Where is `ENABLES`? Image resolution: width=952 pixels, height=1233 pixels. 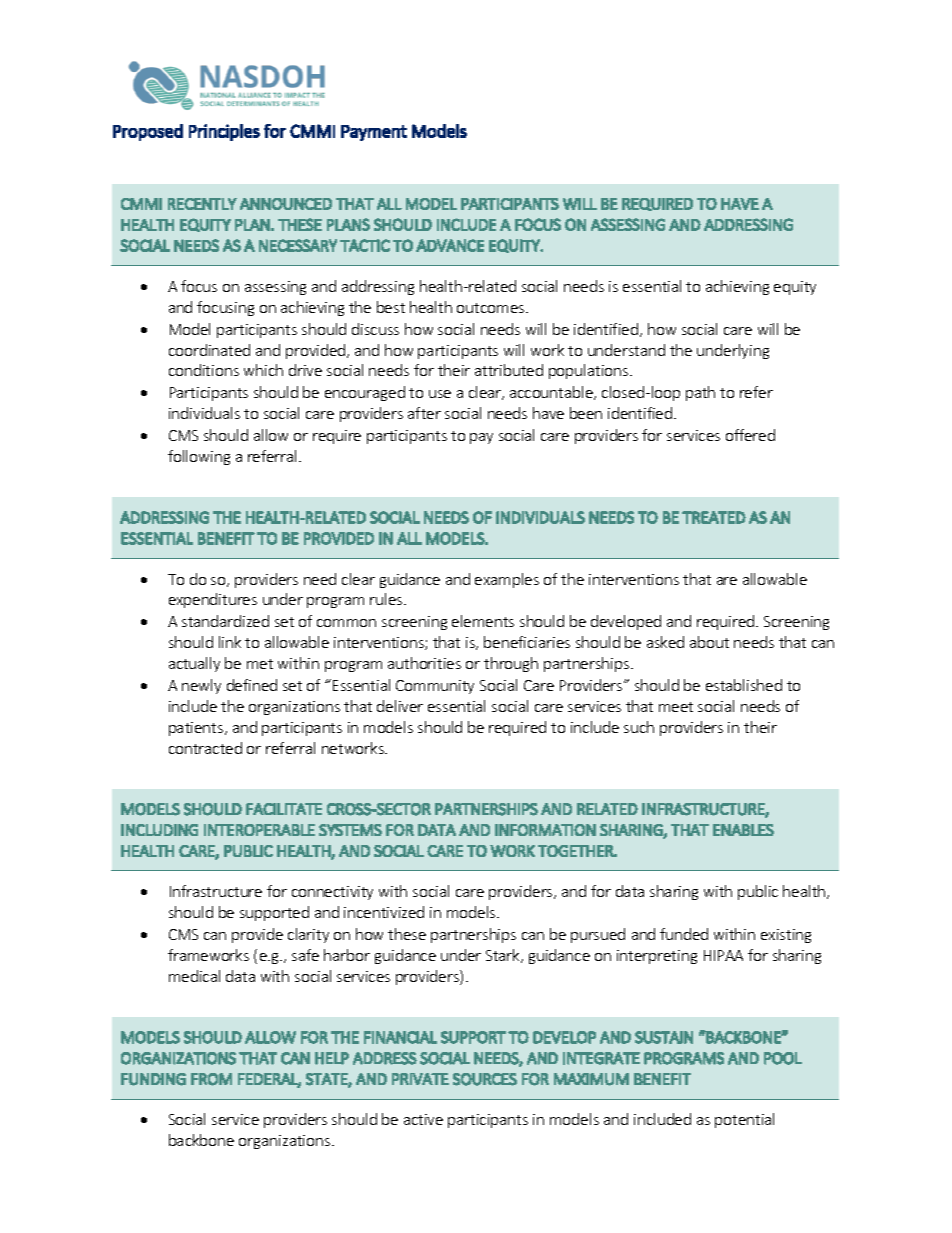
ENABLES is located at coordinates (743, 830).
